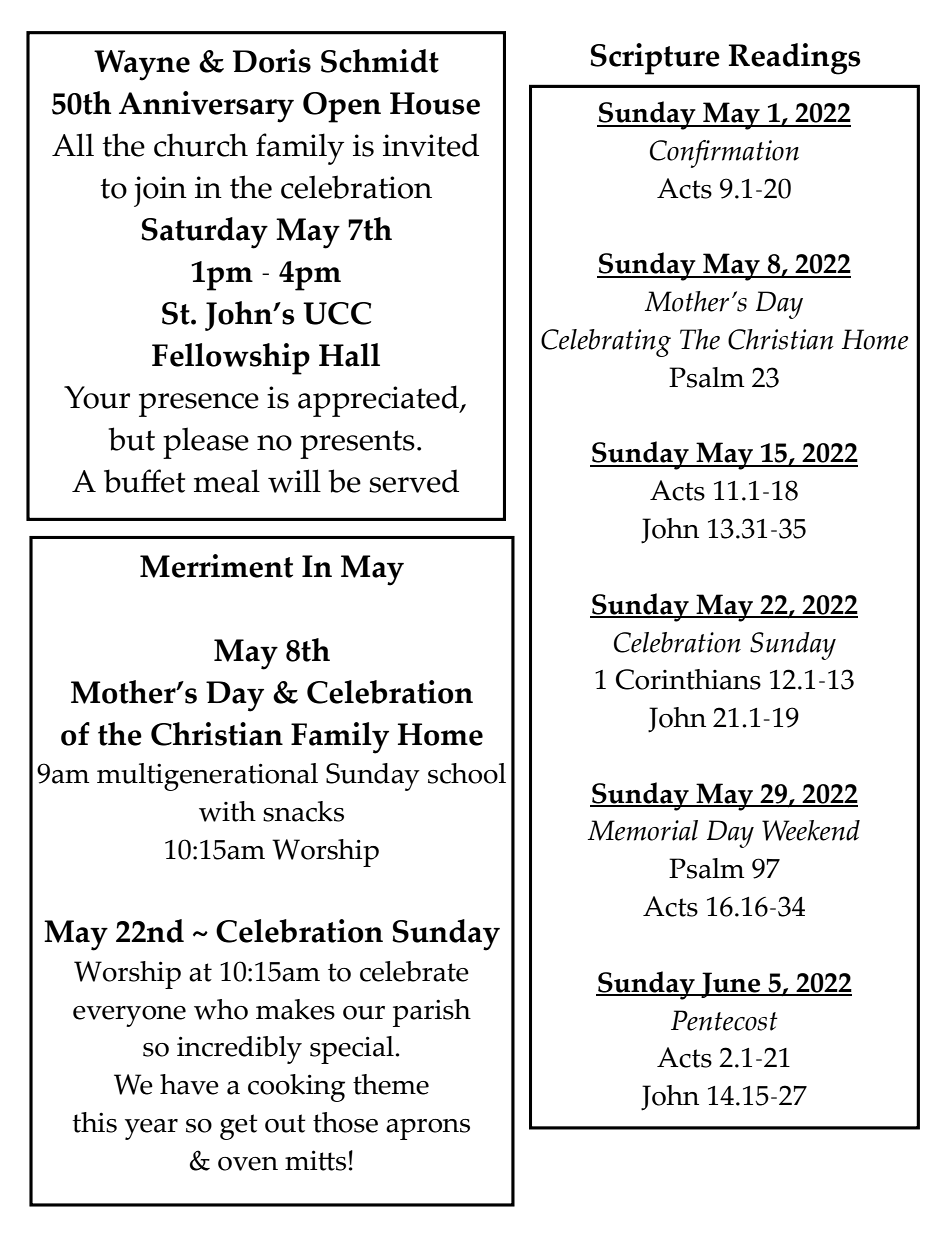 This page has width=952, height=1233. What do you see at coordinates (435, 103) in the page?
I see `House` at bounding box center [435, 103].
